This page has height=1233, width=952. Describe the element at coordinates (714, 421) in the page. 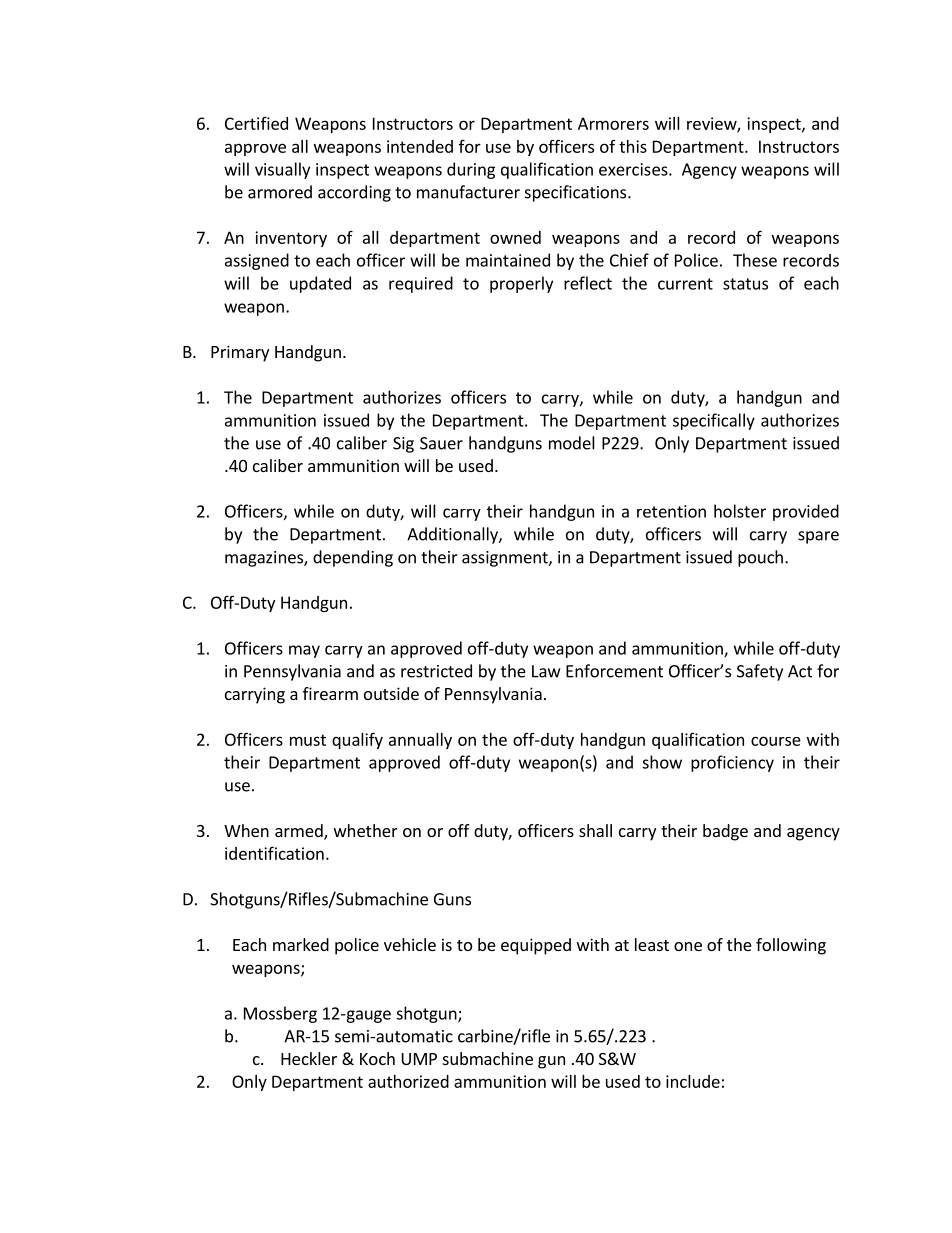

I see `specifically` at that location.
